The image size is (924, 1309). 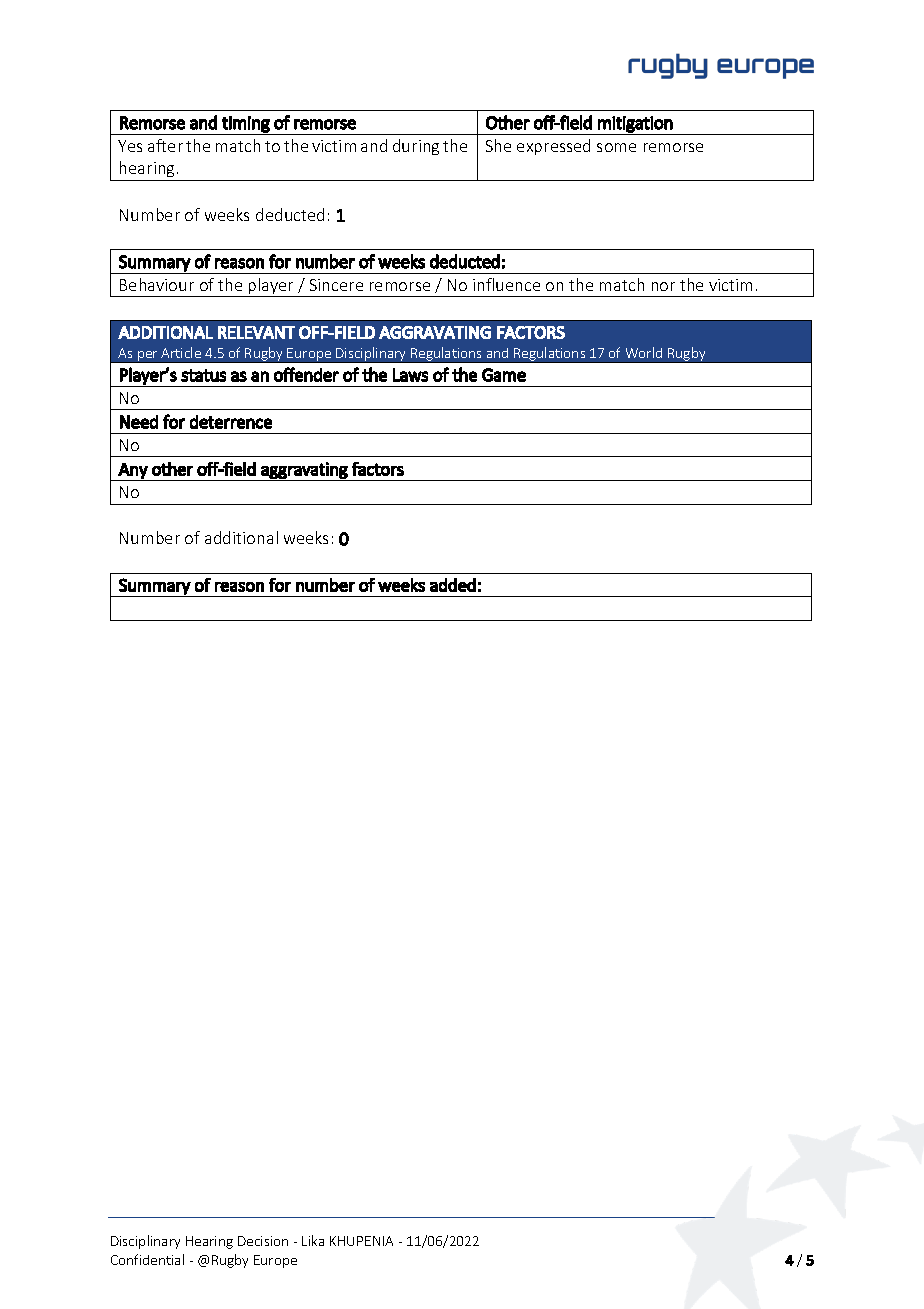 I want to click on after, so click(x=165, y=145).
